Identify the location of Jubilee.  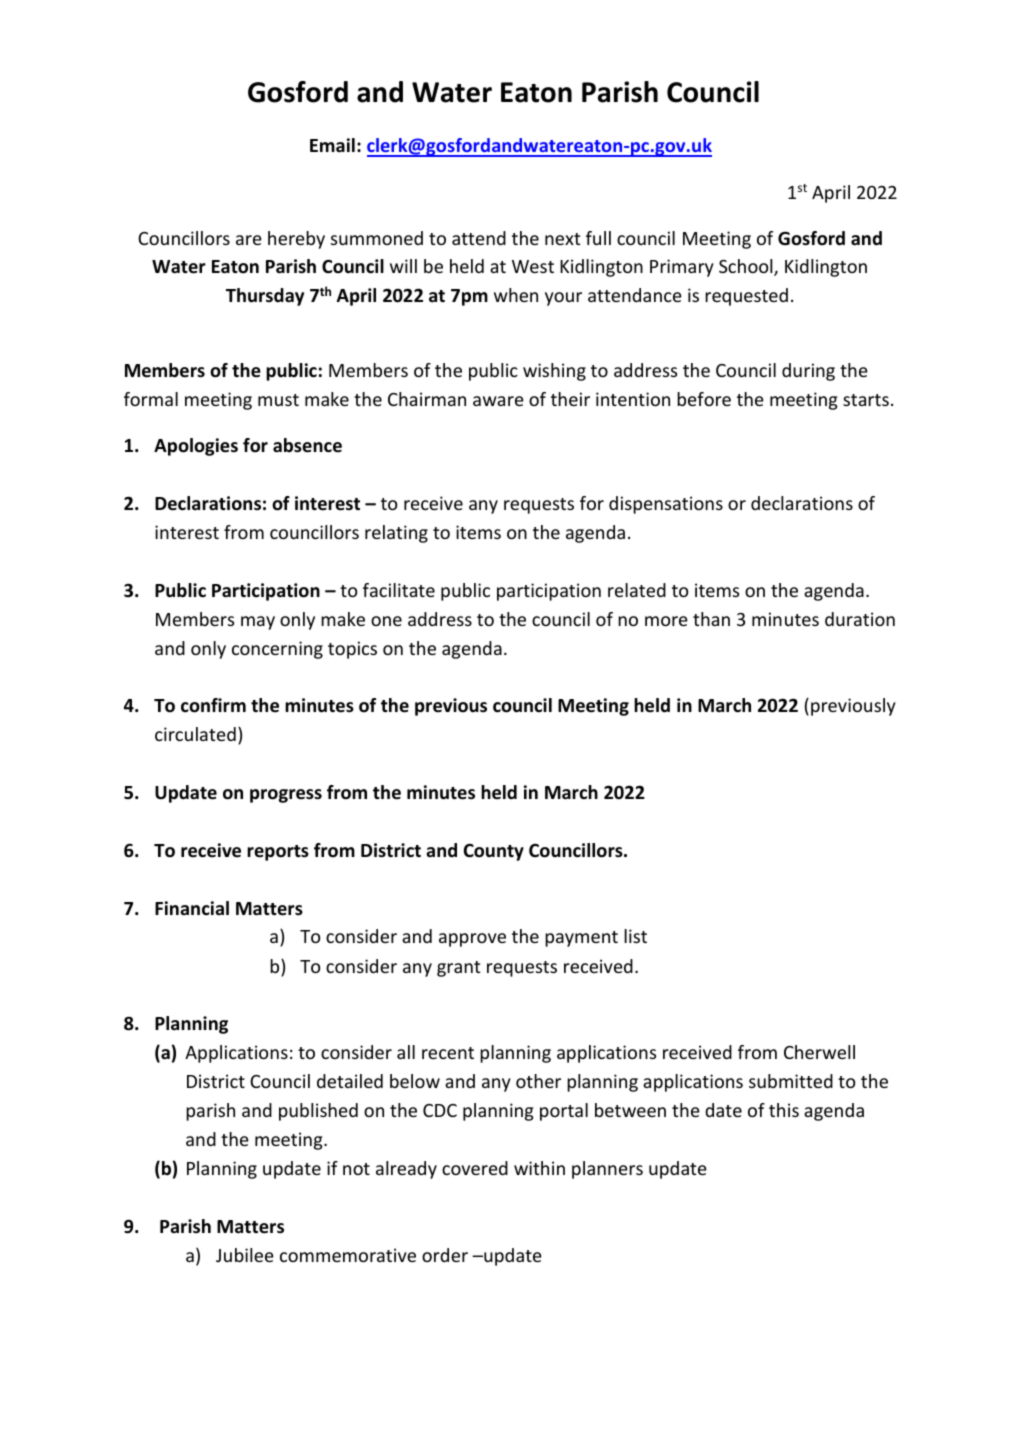
(245, 1255).
